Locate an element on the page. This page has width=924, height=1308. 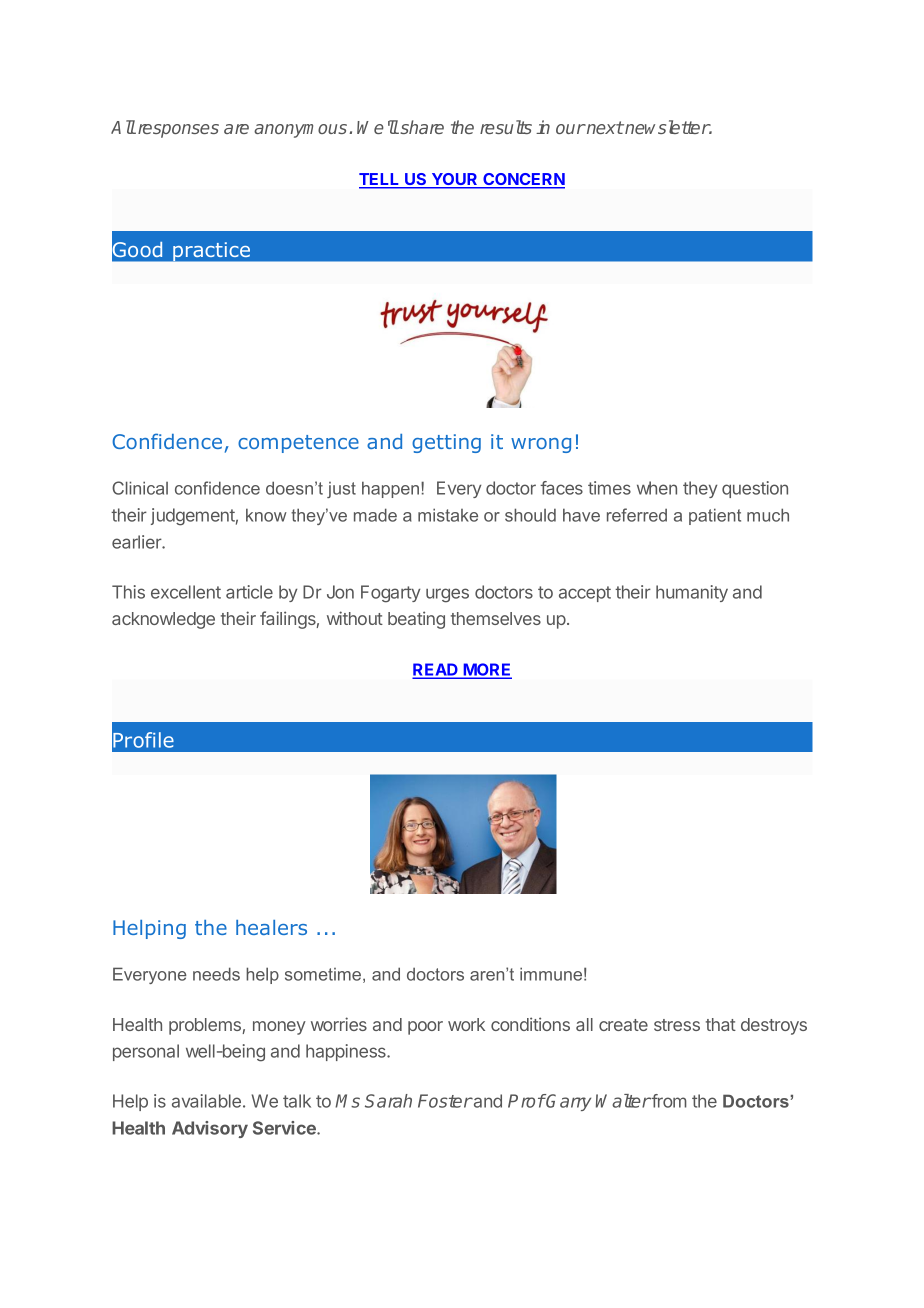
competence is located at coordinates (298, 444).
